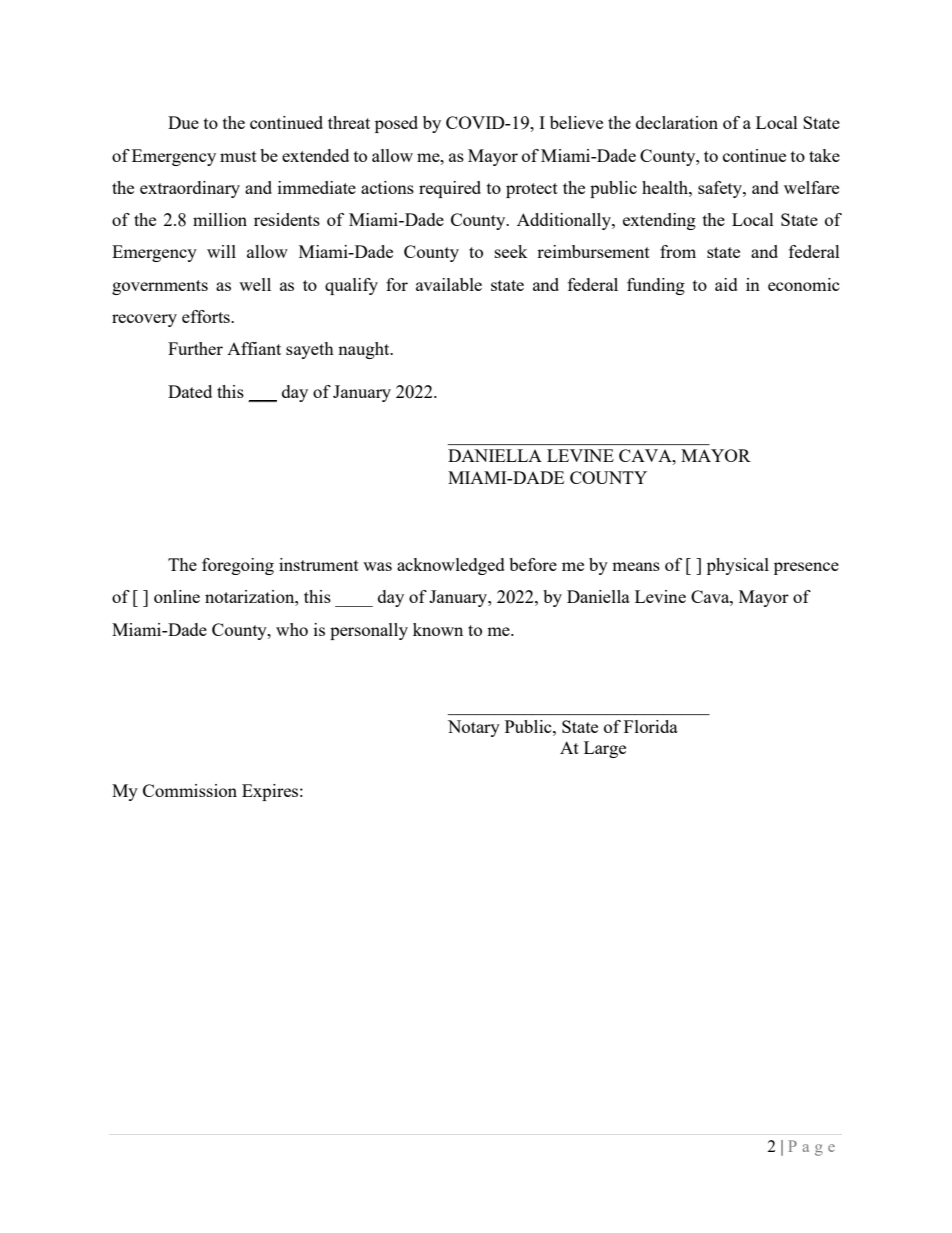  I want to click on must, so click(238, 156).
